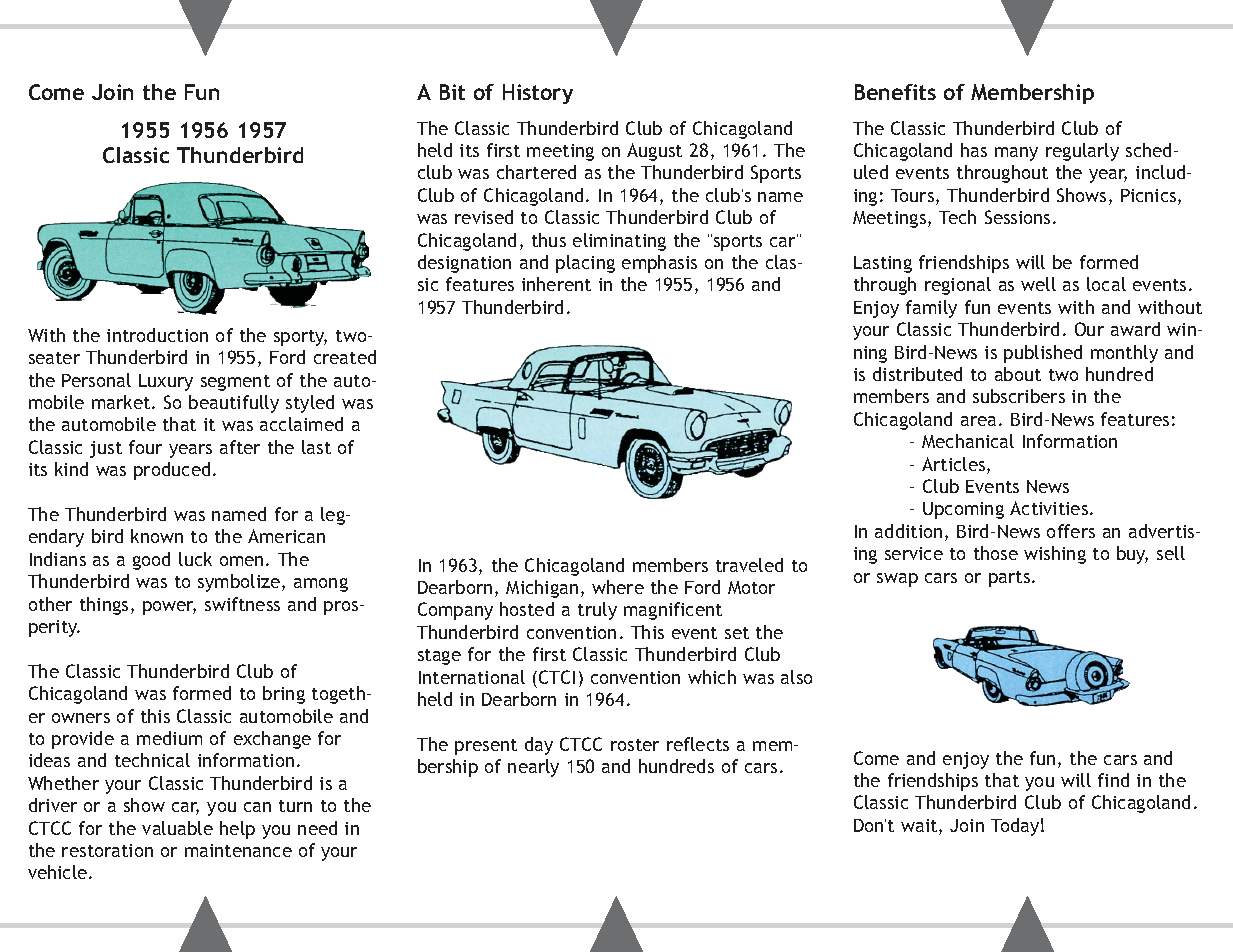 This image has width=1233, height=952. Describe the element at coordinates (796, 677) in the image. I see `also` at that location.
